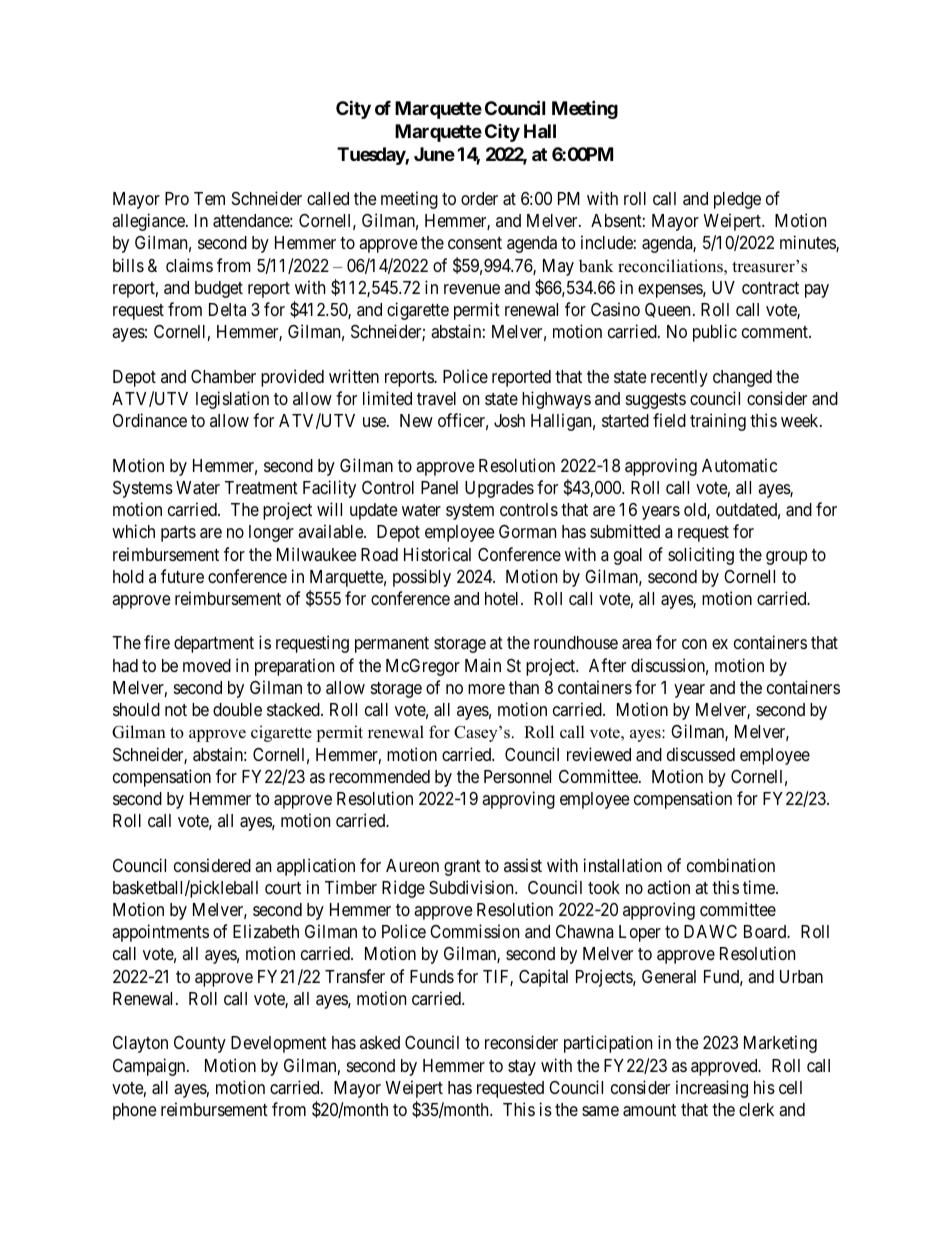 This document has height=1233, width=952. What do you see at coordinates (149, 222) in the document?
I see `allegiance` at bounding box center [149, 222].
